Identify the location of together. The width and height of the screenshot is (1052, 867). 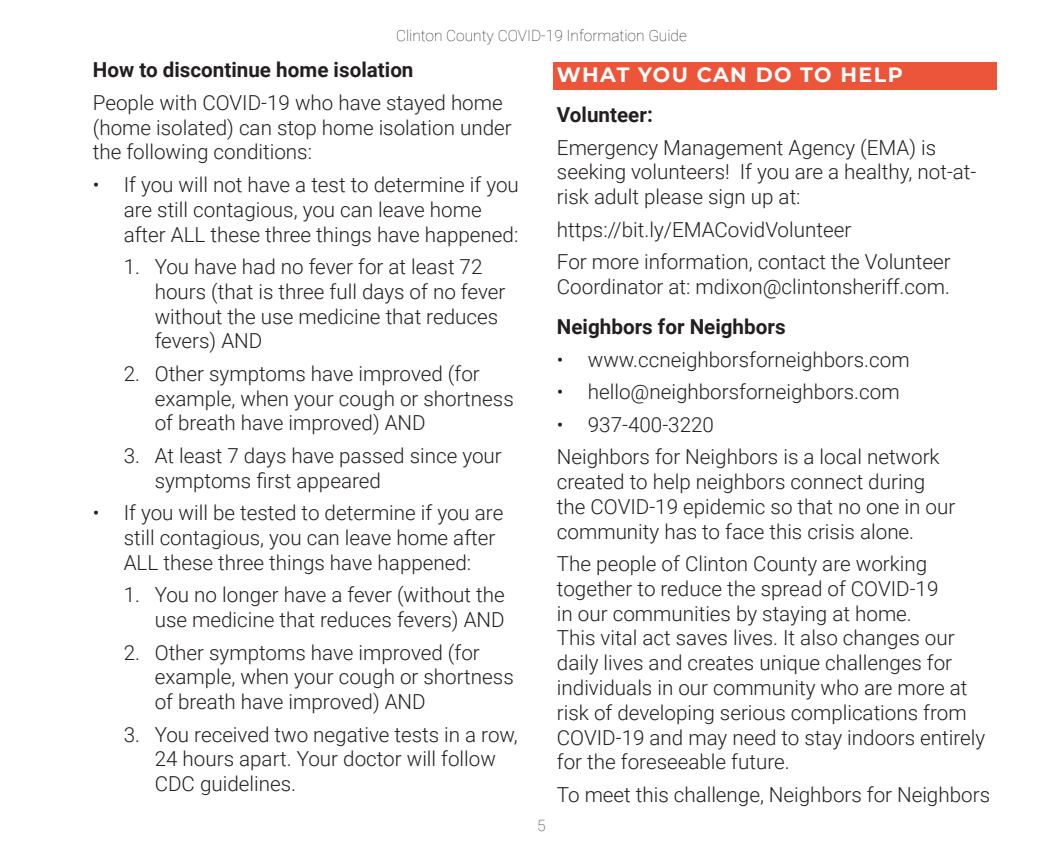
(594, 590).
